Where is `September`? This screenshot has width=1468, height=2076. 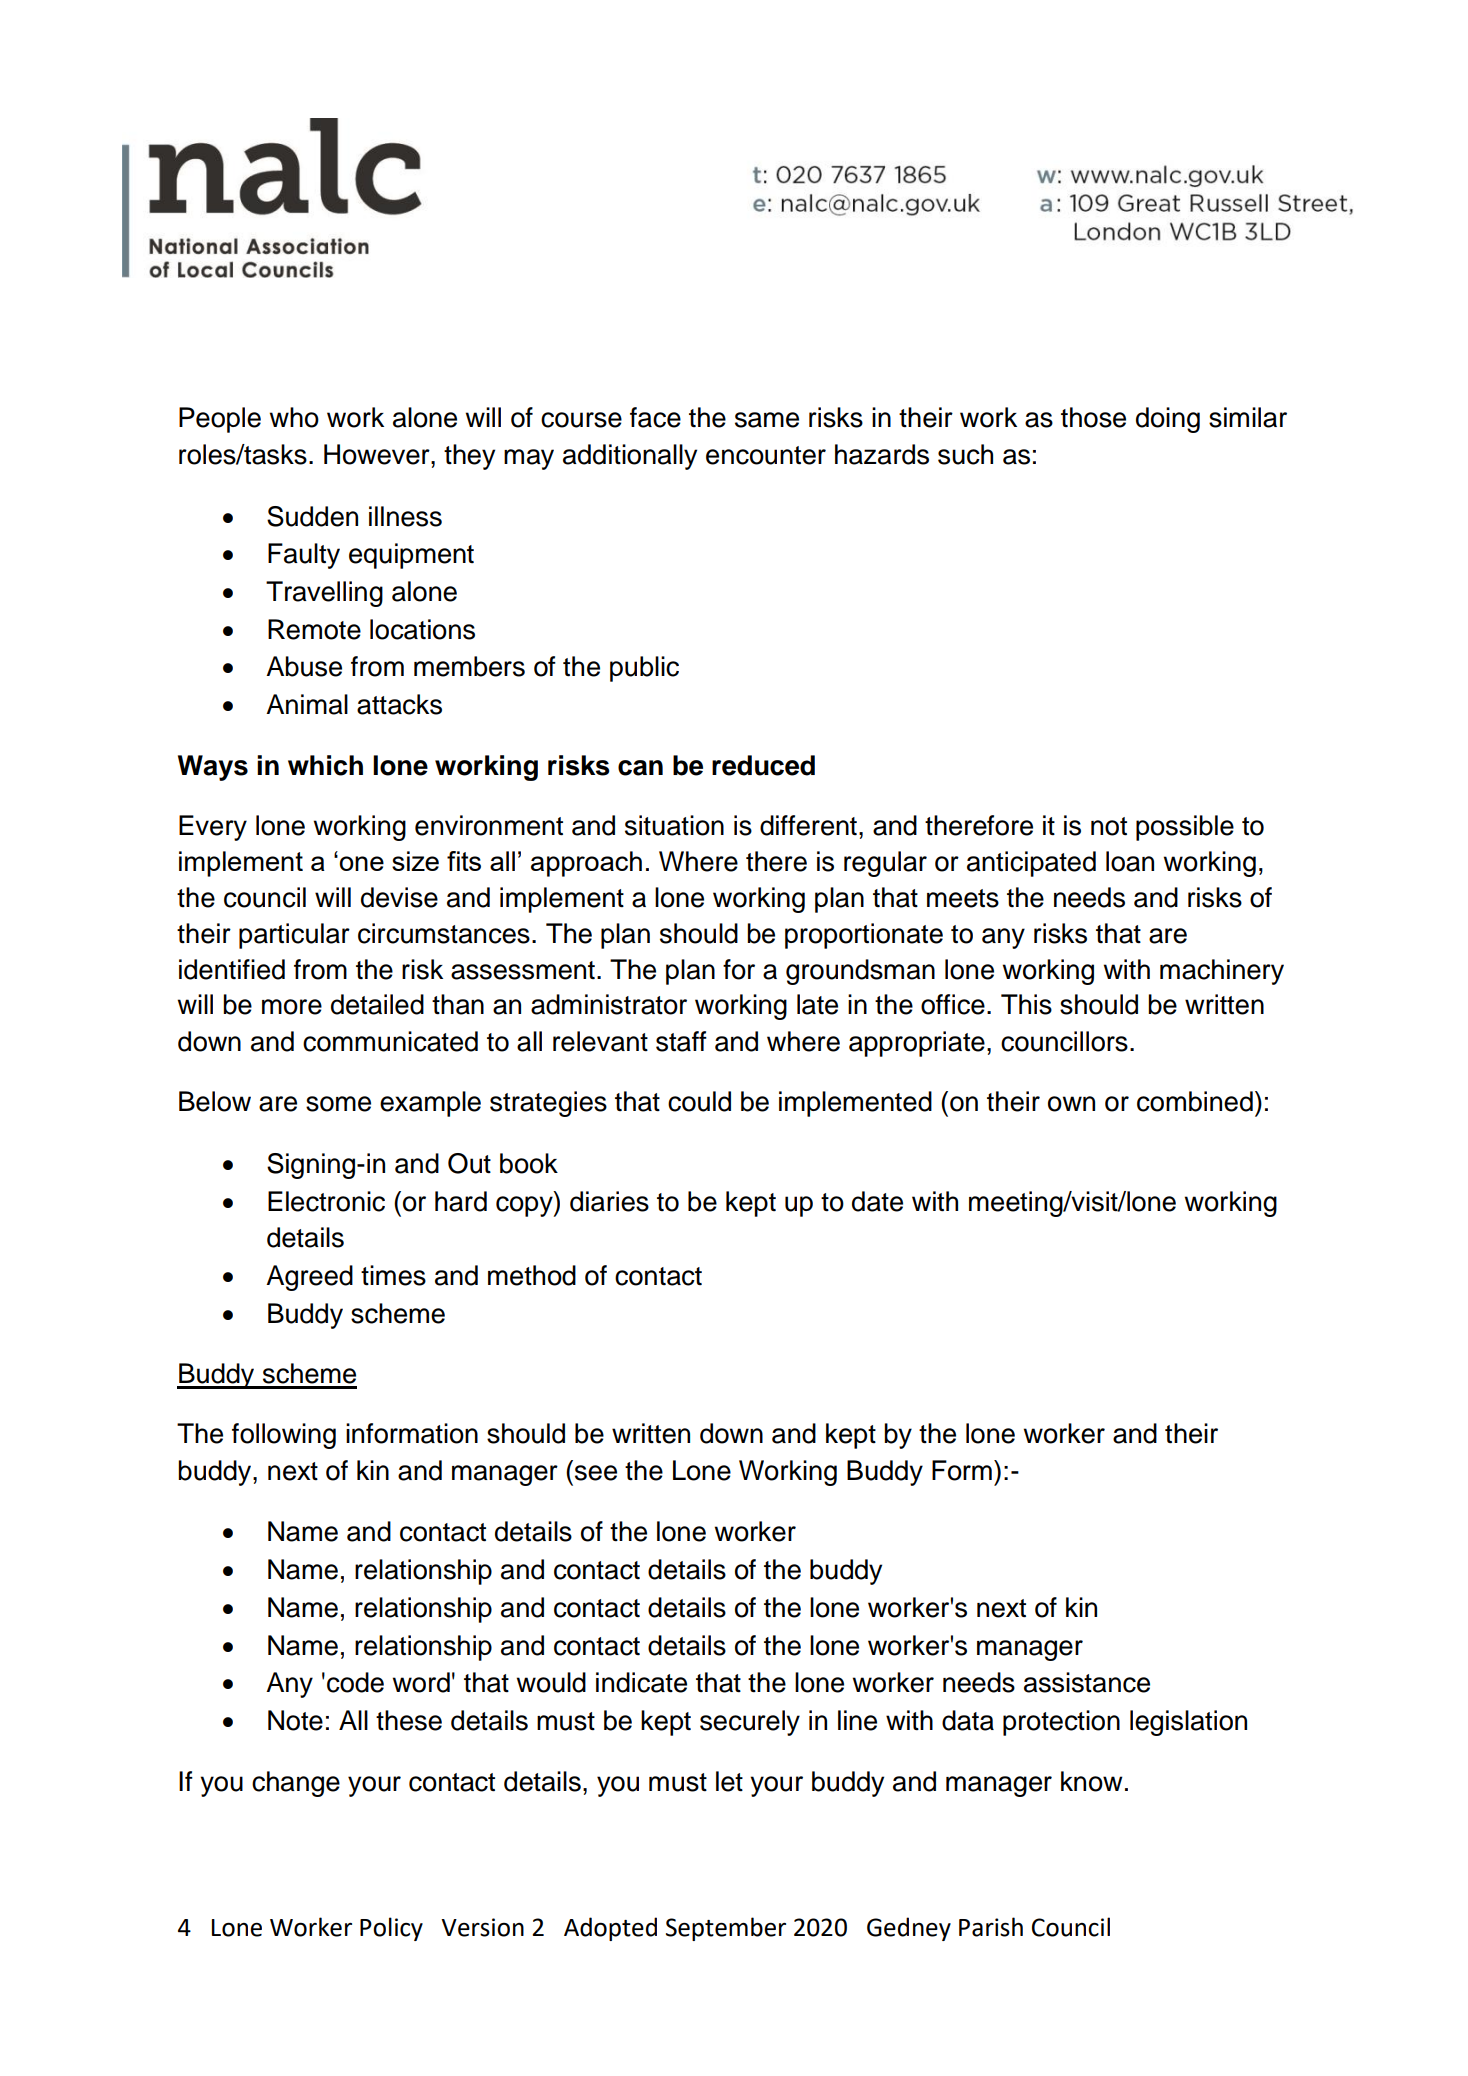 September is located at coordinates (726, 1929).
